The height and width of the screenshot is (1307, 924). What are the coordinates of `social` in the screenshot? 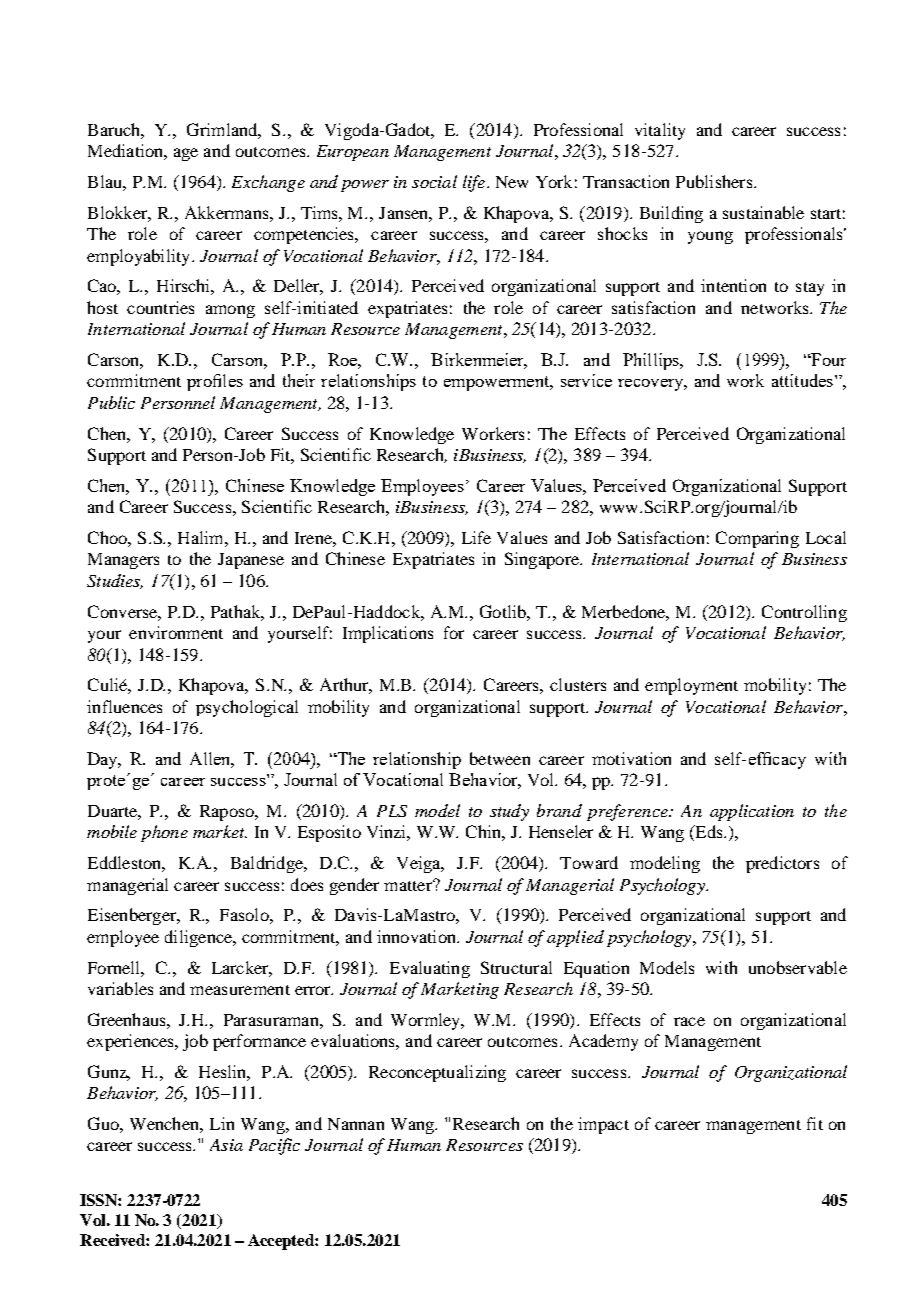 It's located at (434, 181).
